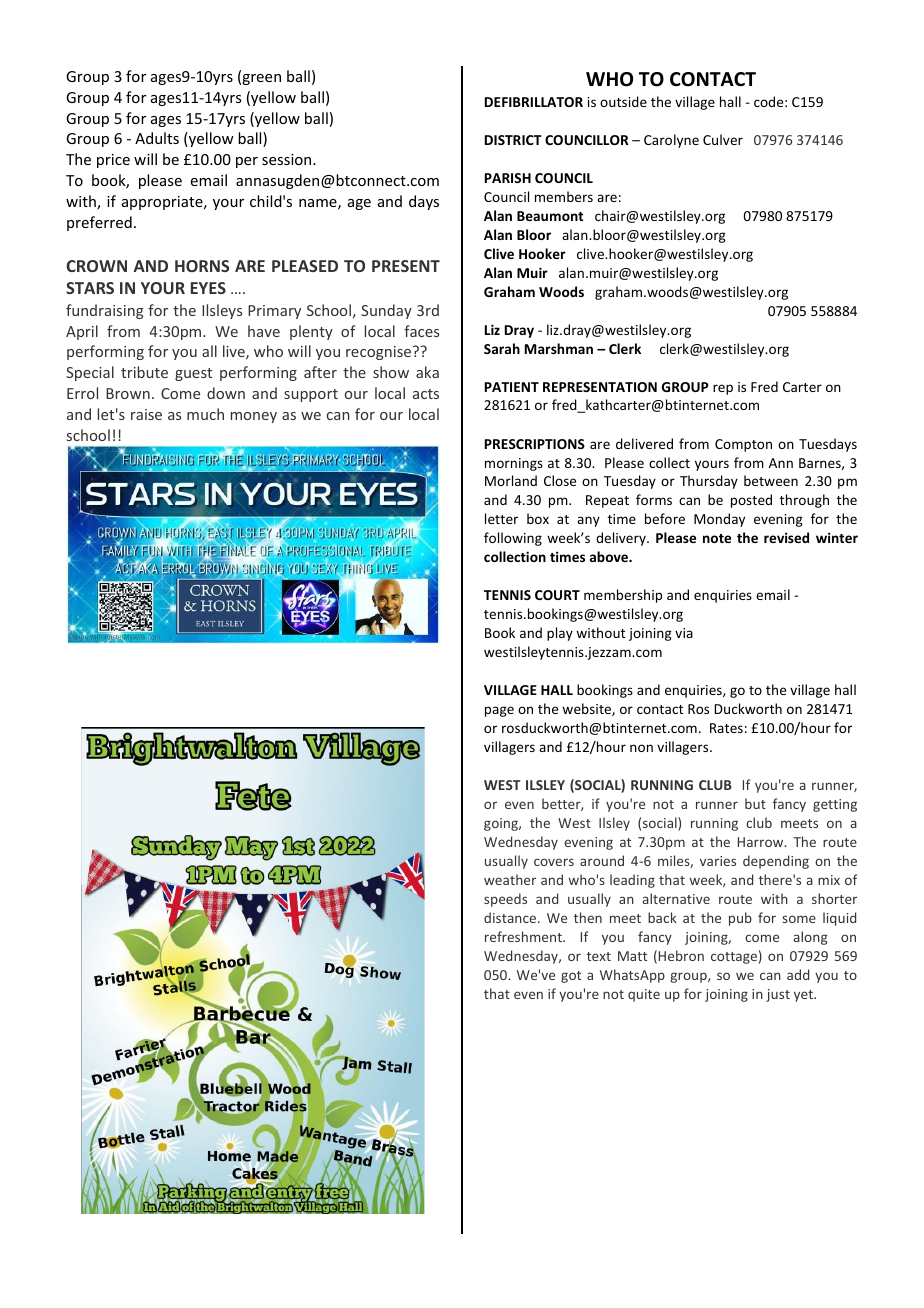  Describe the element at coordinates (743, 445) in the screenshot. I see `Compton` at that location.
